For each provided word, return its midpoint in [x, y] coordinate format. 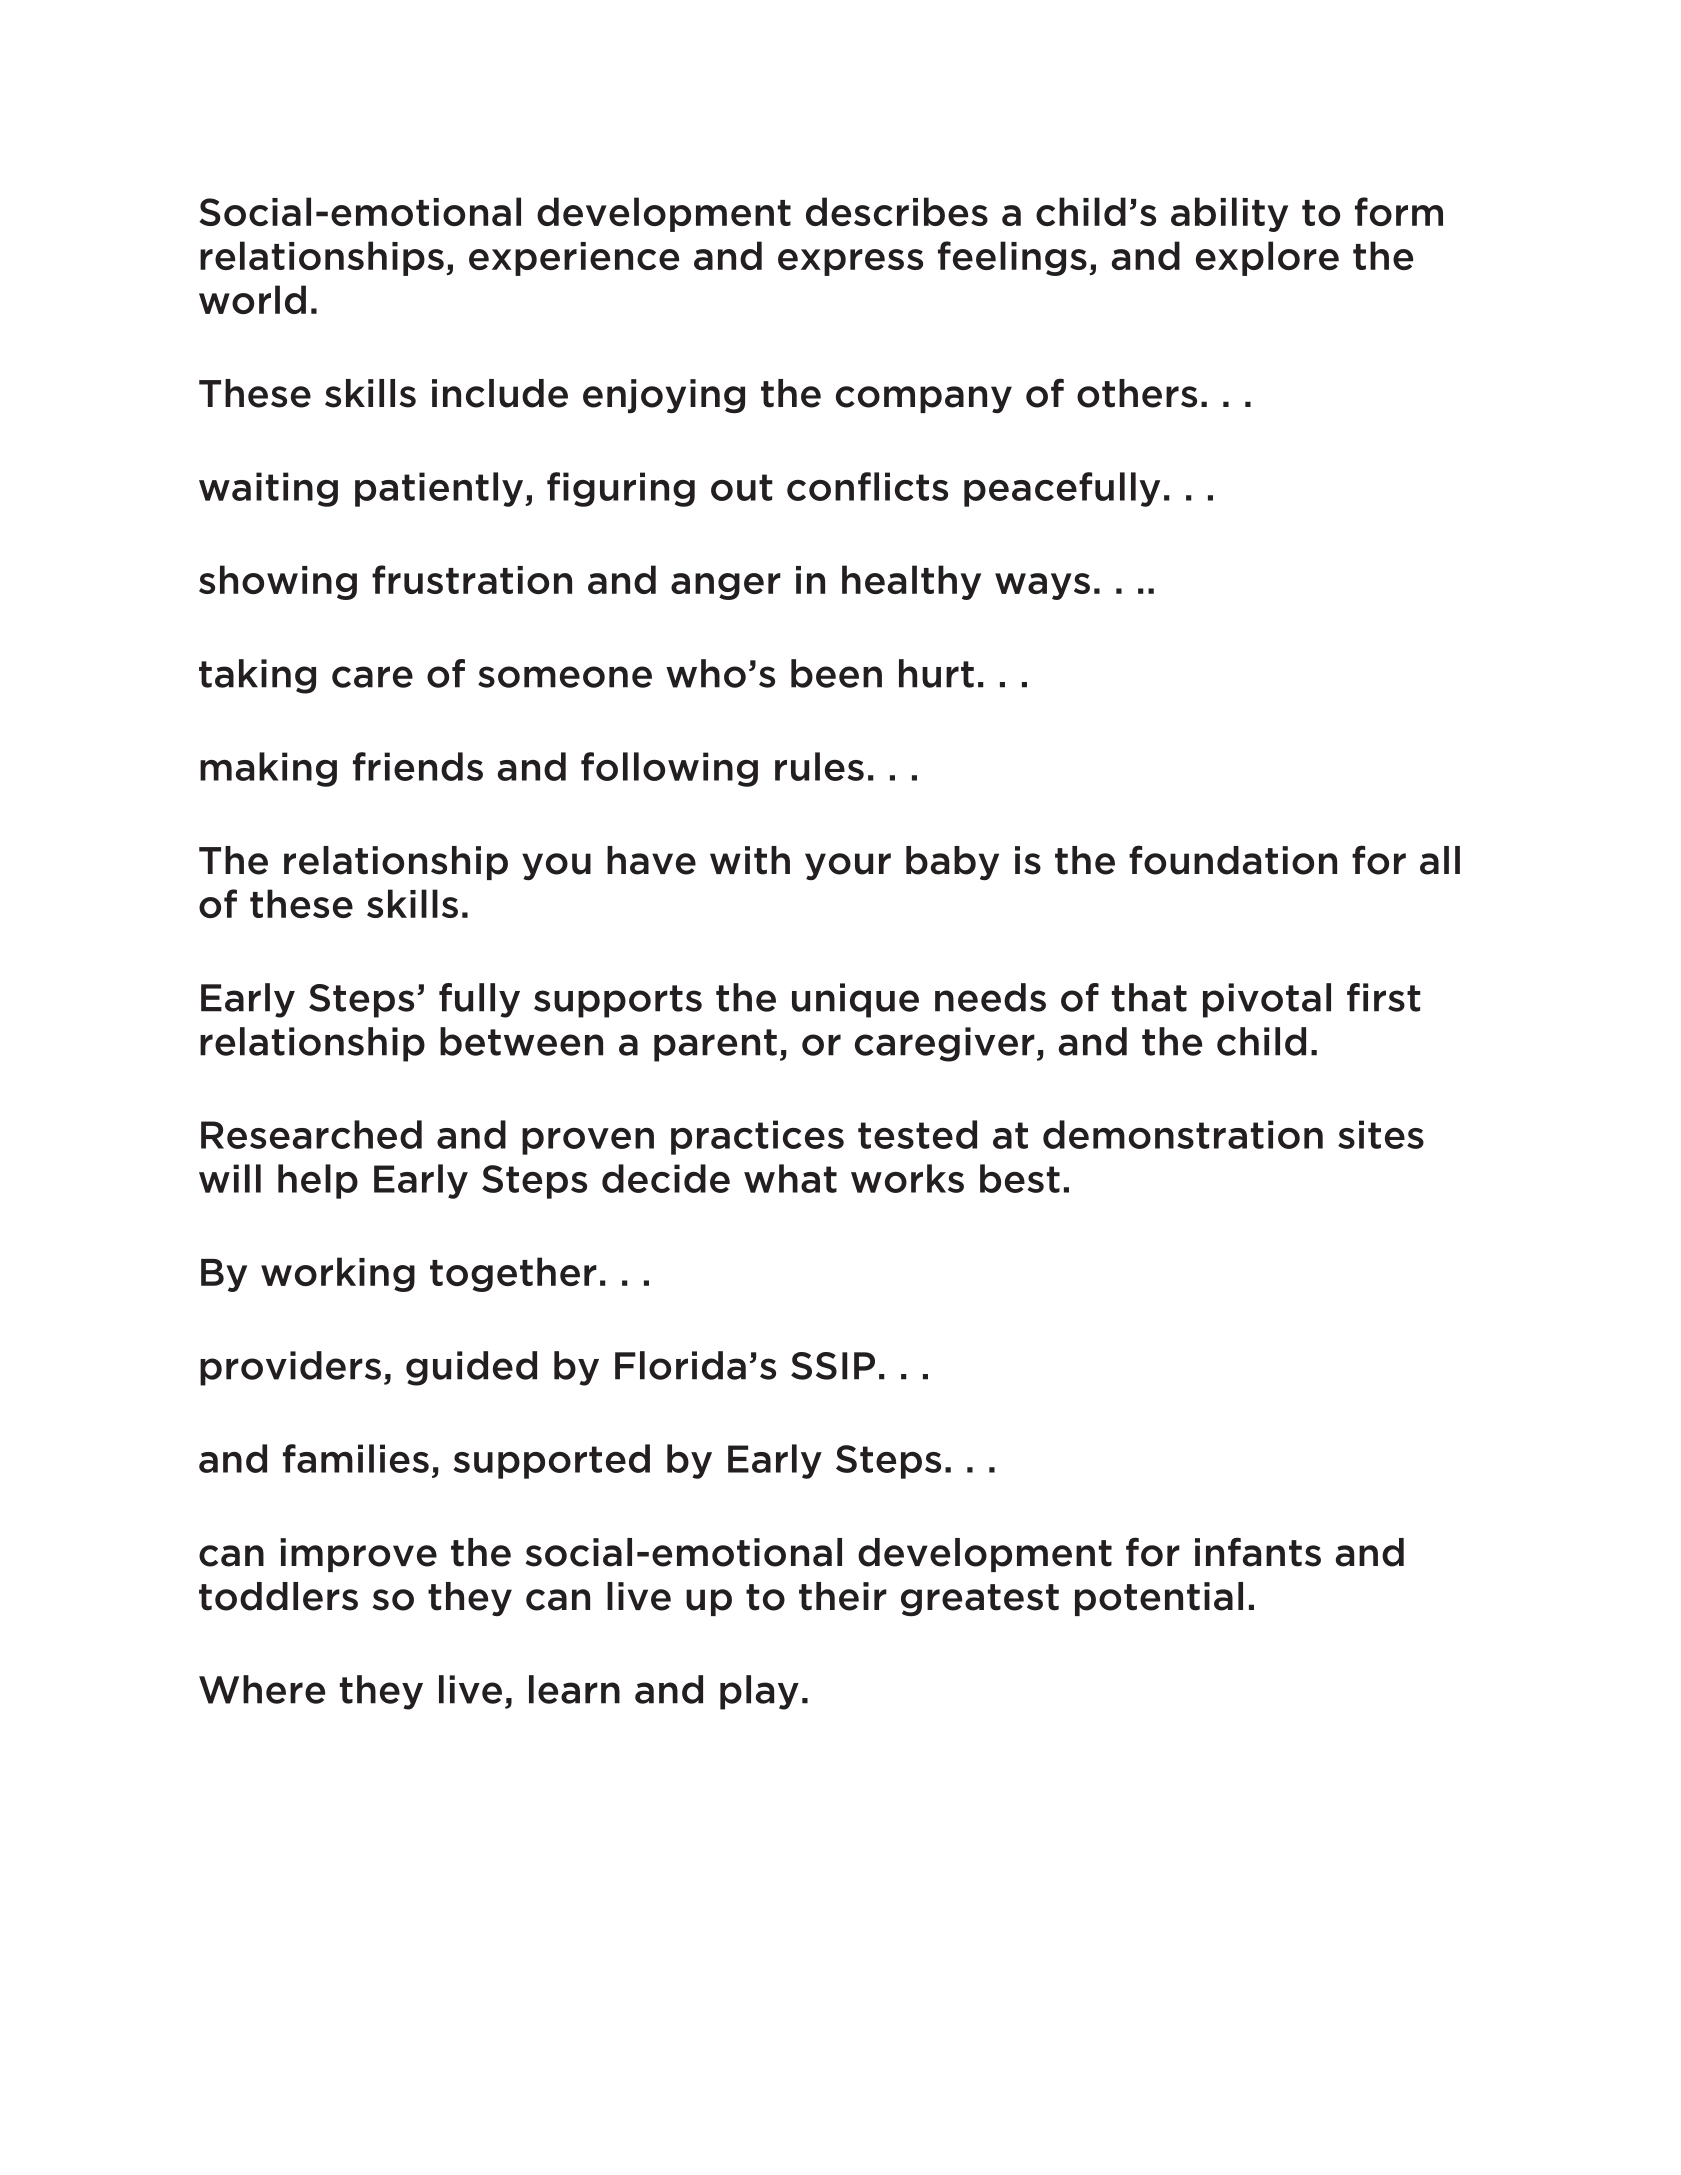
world [252, 299]
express [850, 262]
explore [1267, 258]
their [843, 1596]
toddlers [278, 1596]
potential [1159, 1599]
